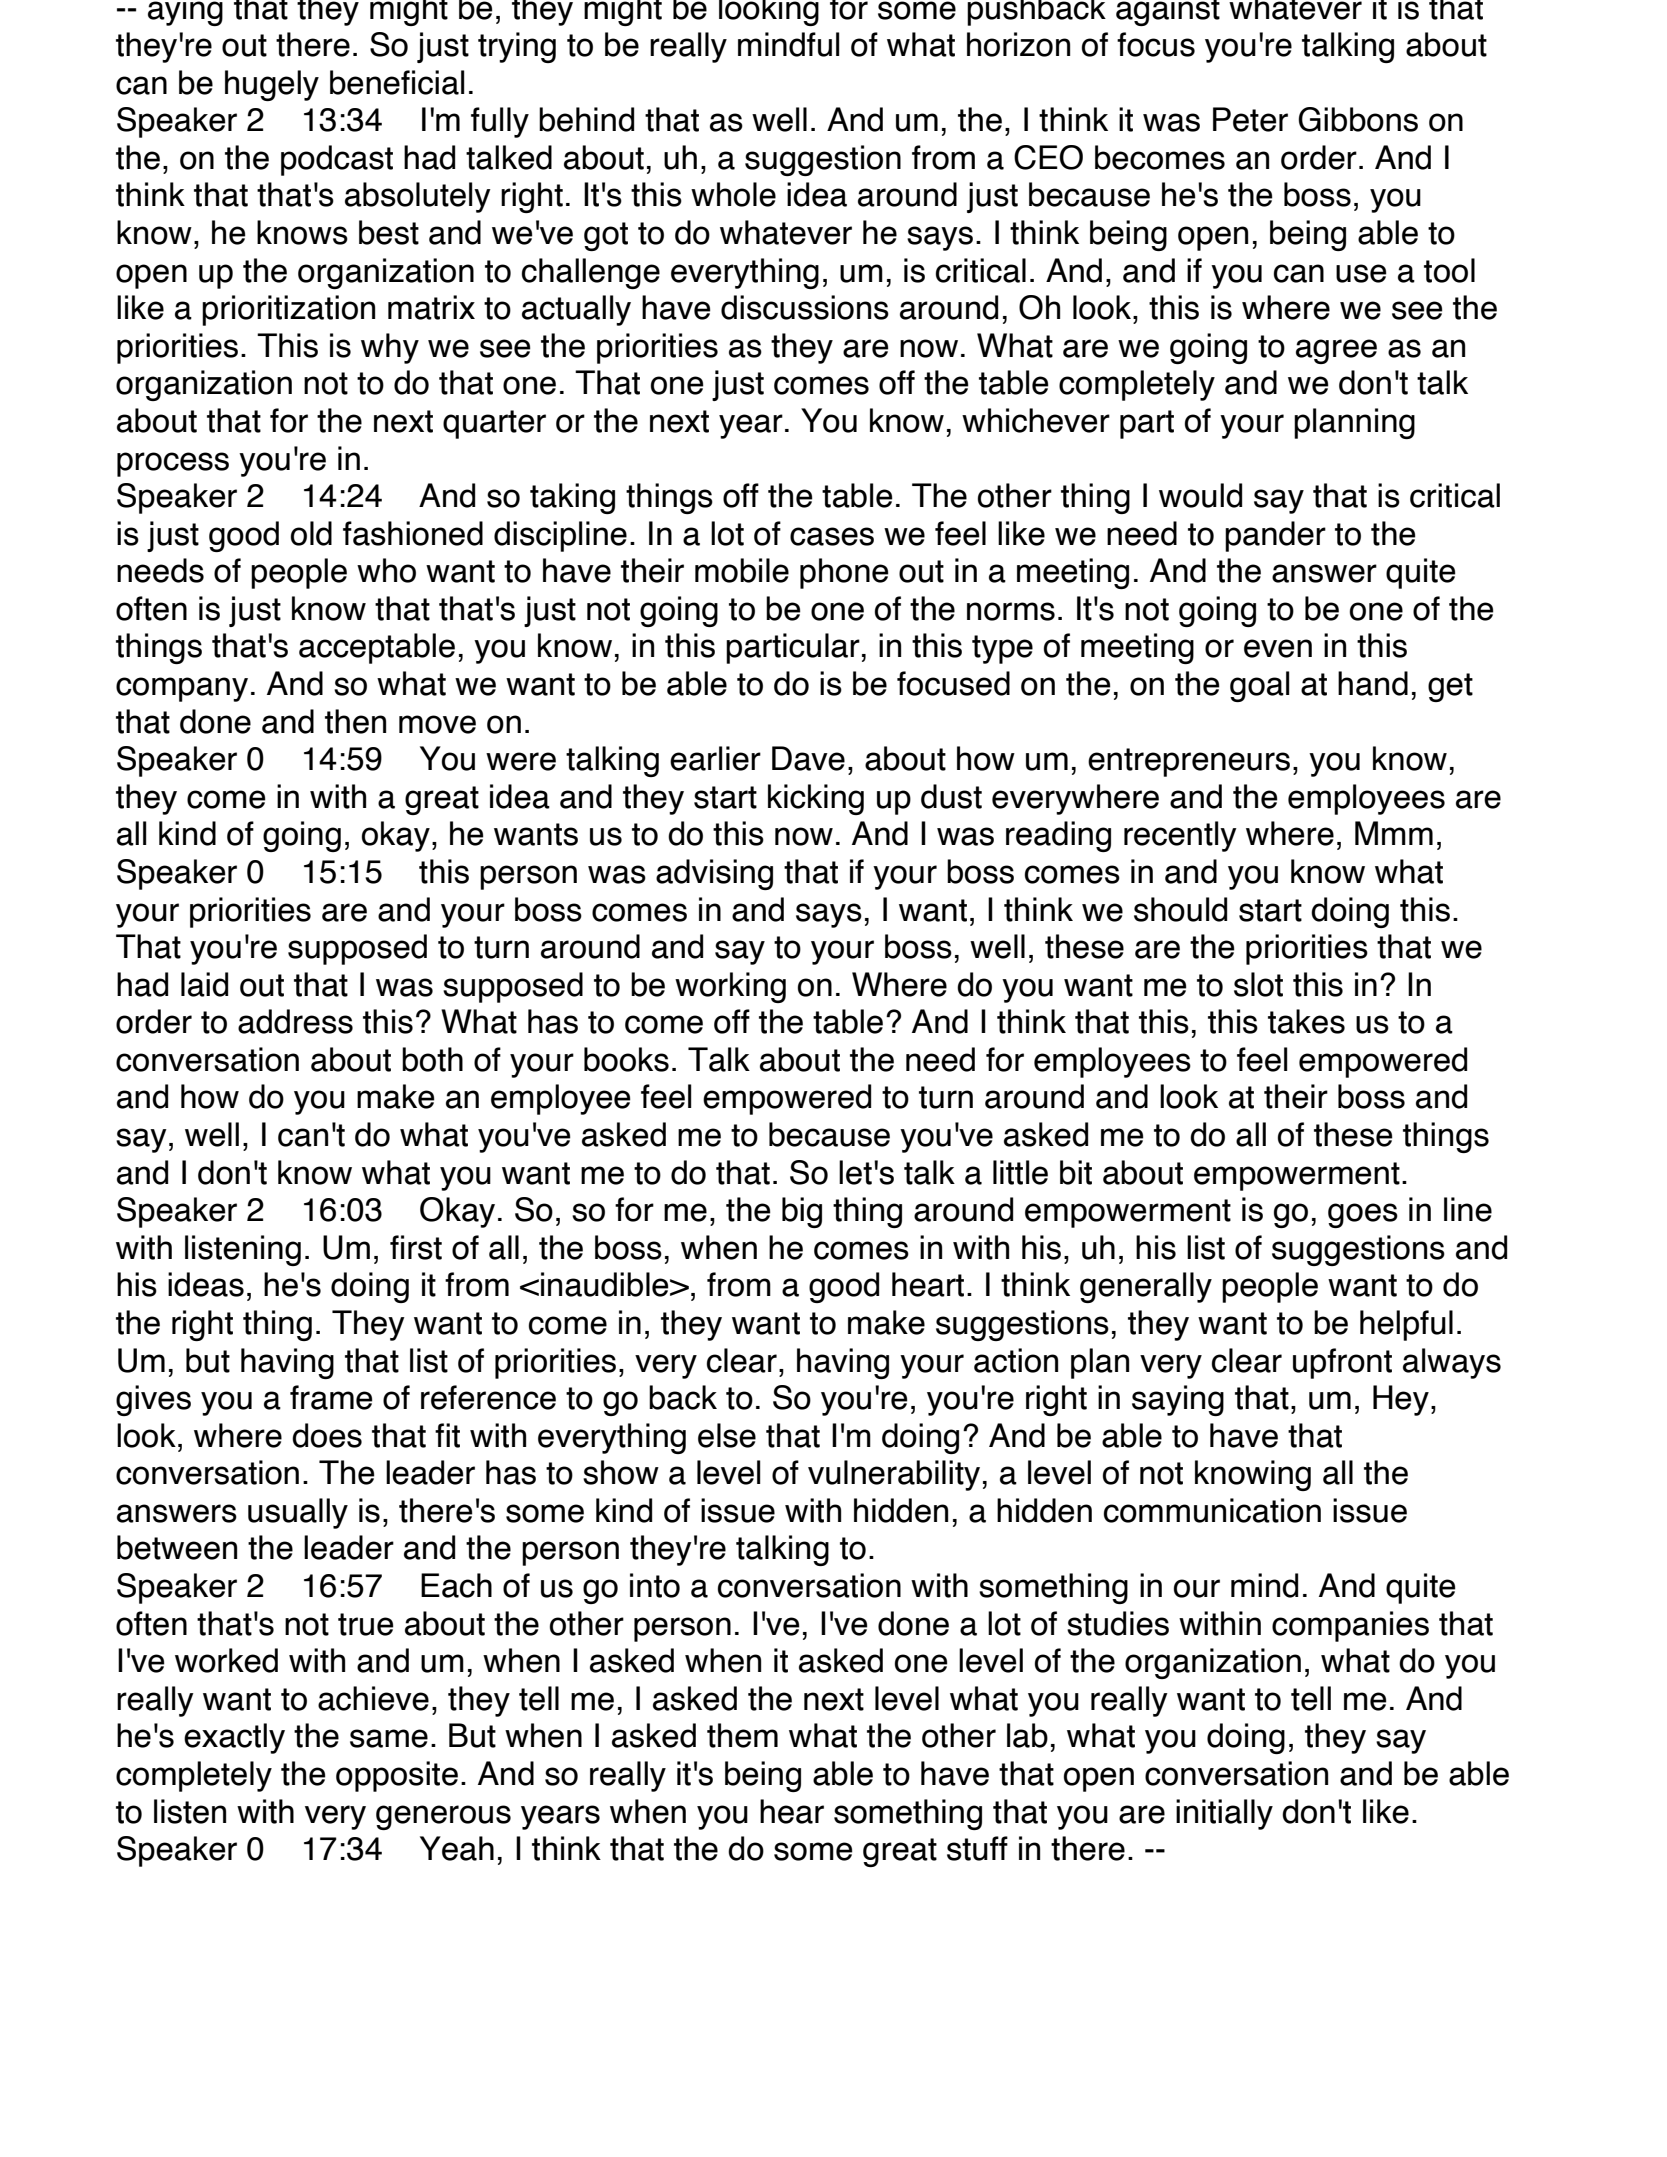  I want to click on address, so click(295, 1021).
